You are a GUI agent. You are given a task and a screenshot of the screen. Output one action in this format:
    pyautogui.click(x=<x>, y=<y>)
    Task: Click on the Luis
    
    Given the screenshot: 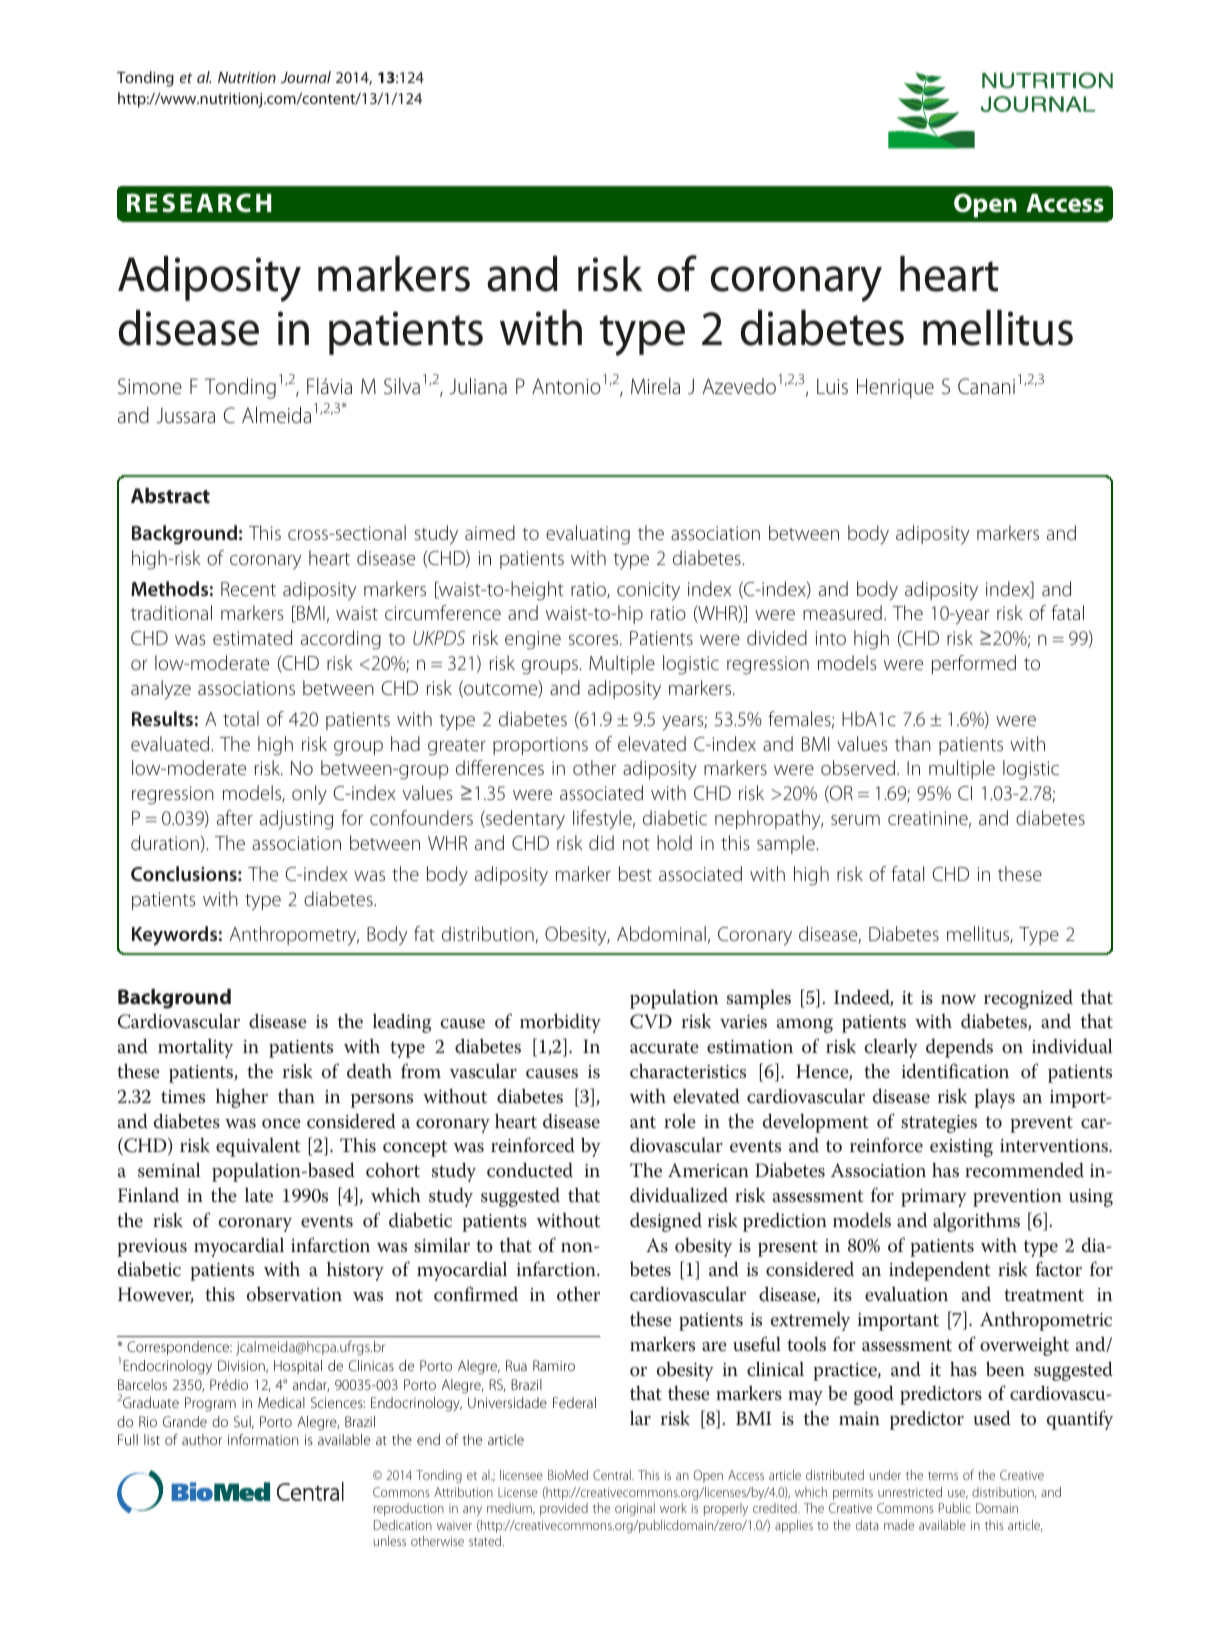 What is the action you would take?
    pyautogui.click(x=832, y=386)
